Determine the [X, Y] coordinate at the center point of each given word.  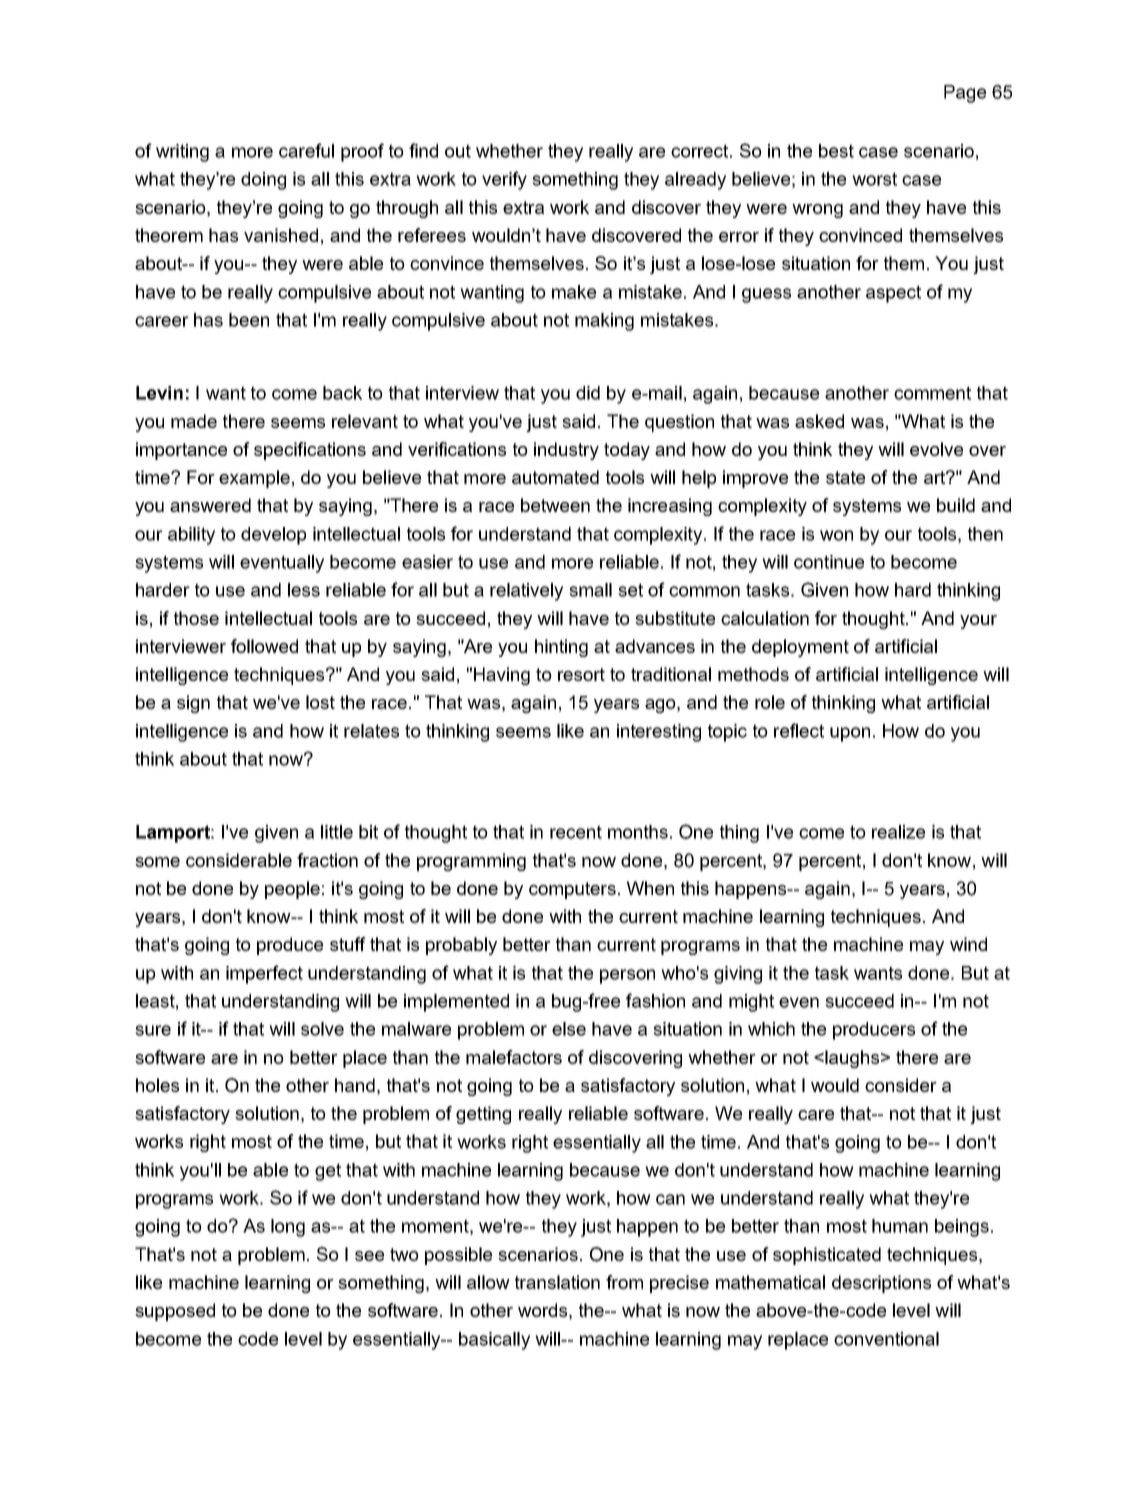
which [771, 1029]
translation [557, 1282]
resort [581, 674]
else [569, 1029]
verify [504, 180]
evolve [936, 449]
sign [193, 704]
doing [263, 181]
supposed [175, 1312]
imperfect [264, 974]
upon [850, 734]
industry [566, 451]
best [836, 151]
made [194, 421]
